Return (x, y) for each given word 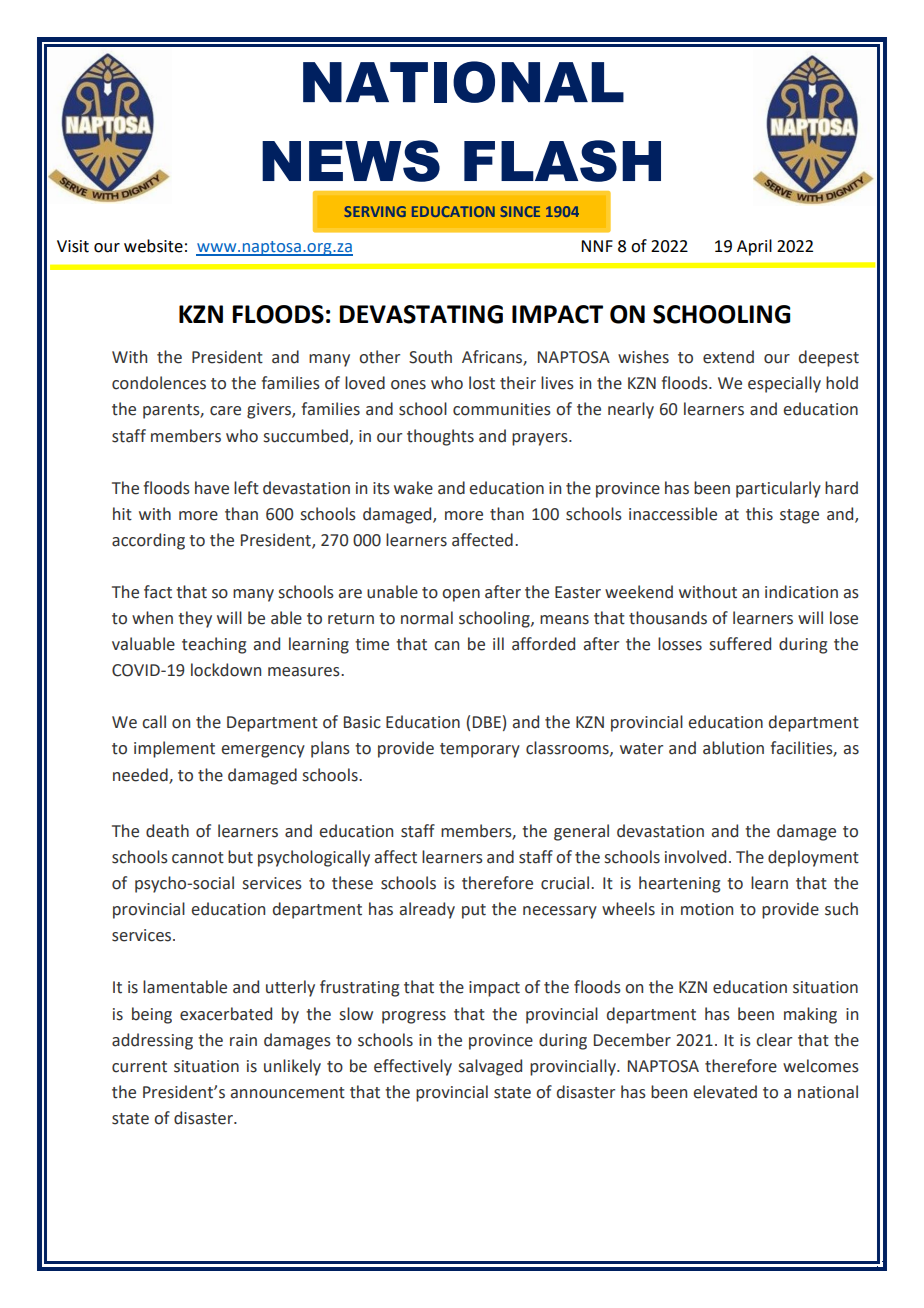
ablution (733, 748)
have (212, 488)
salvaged (490, 1067)
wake (413, 488)
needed (141, 775)
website (153, 246)
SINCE (520, 211)
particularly (778, 489)
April (754, 247)
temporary (480, 750)
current (139, 1067)
